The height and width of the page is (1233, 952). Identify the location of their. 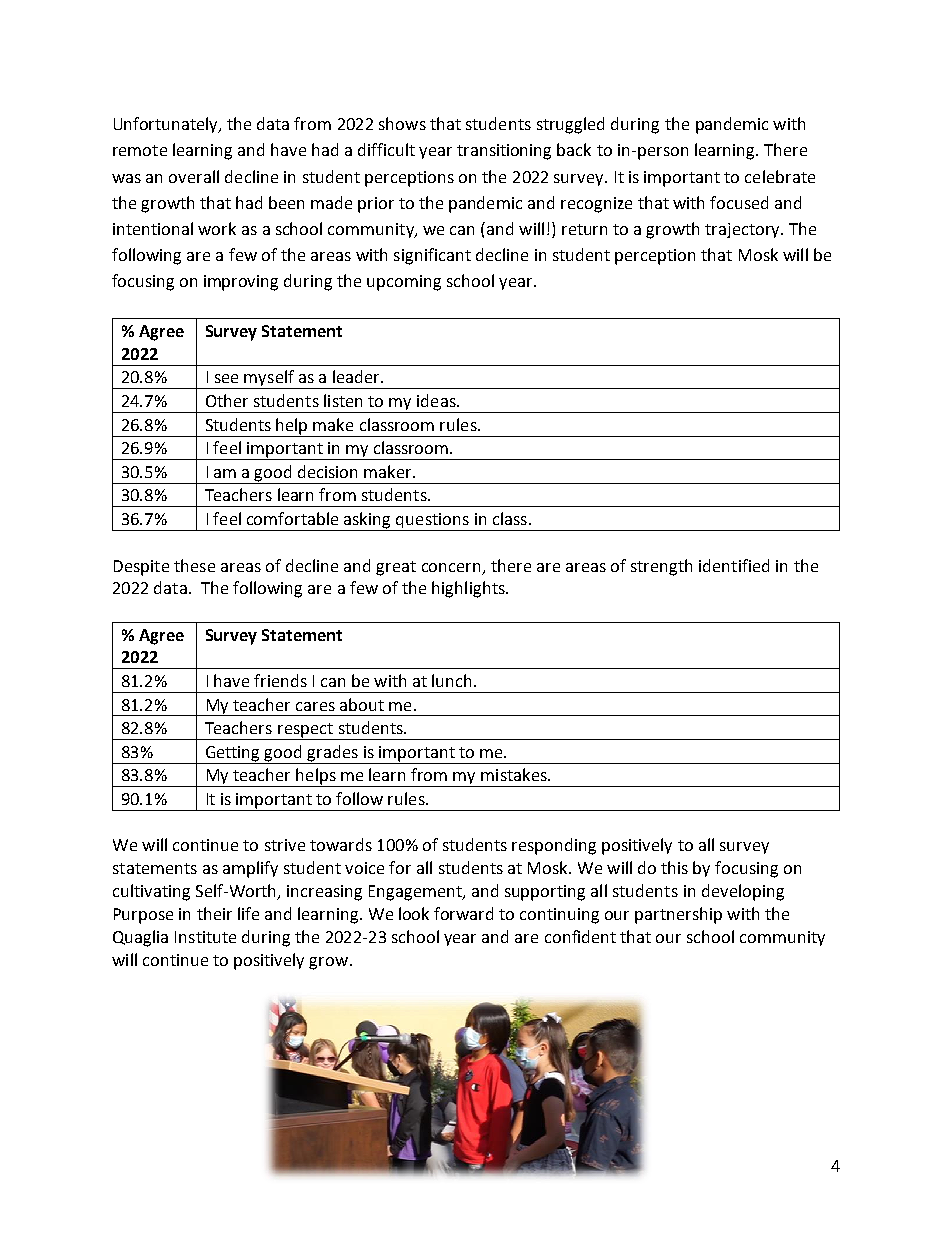
(214, 913).
